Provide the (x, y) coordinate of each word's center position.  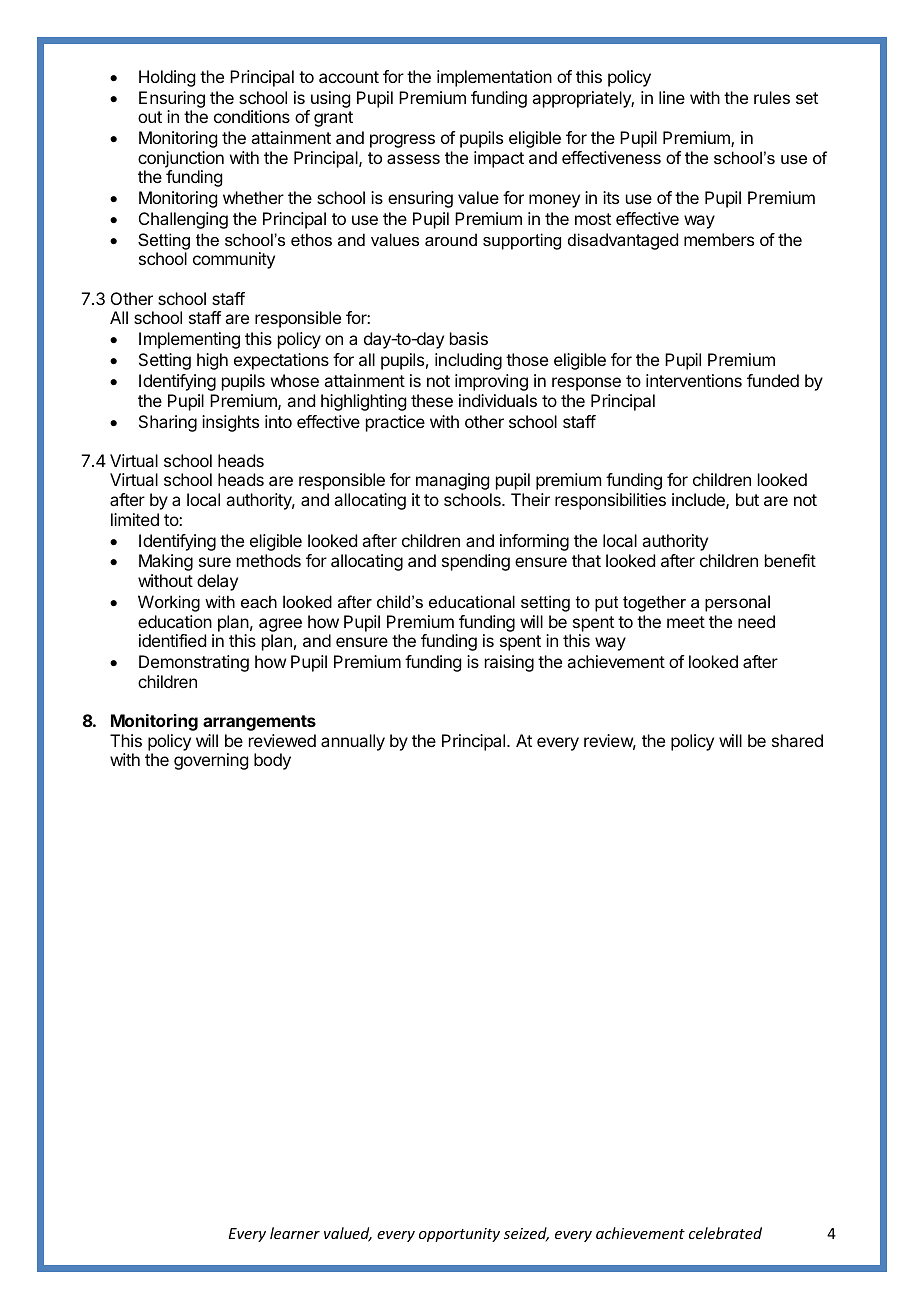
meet (686, 622)
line (672, 97)
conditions (252, 116)
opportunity (459, 1235)
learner (295, 1233)
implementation (494, 78)
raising (509, 663)
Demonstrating (194, 663)
